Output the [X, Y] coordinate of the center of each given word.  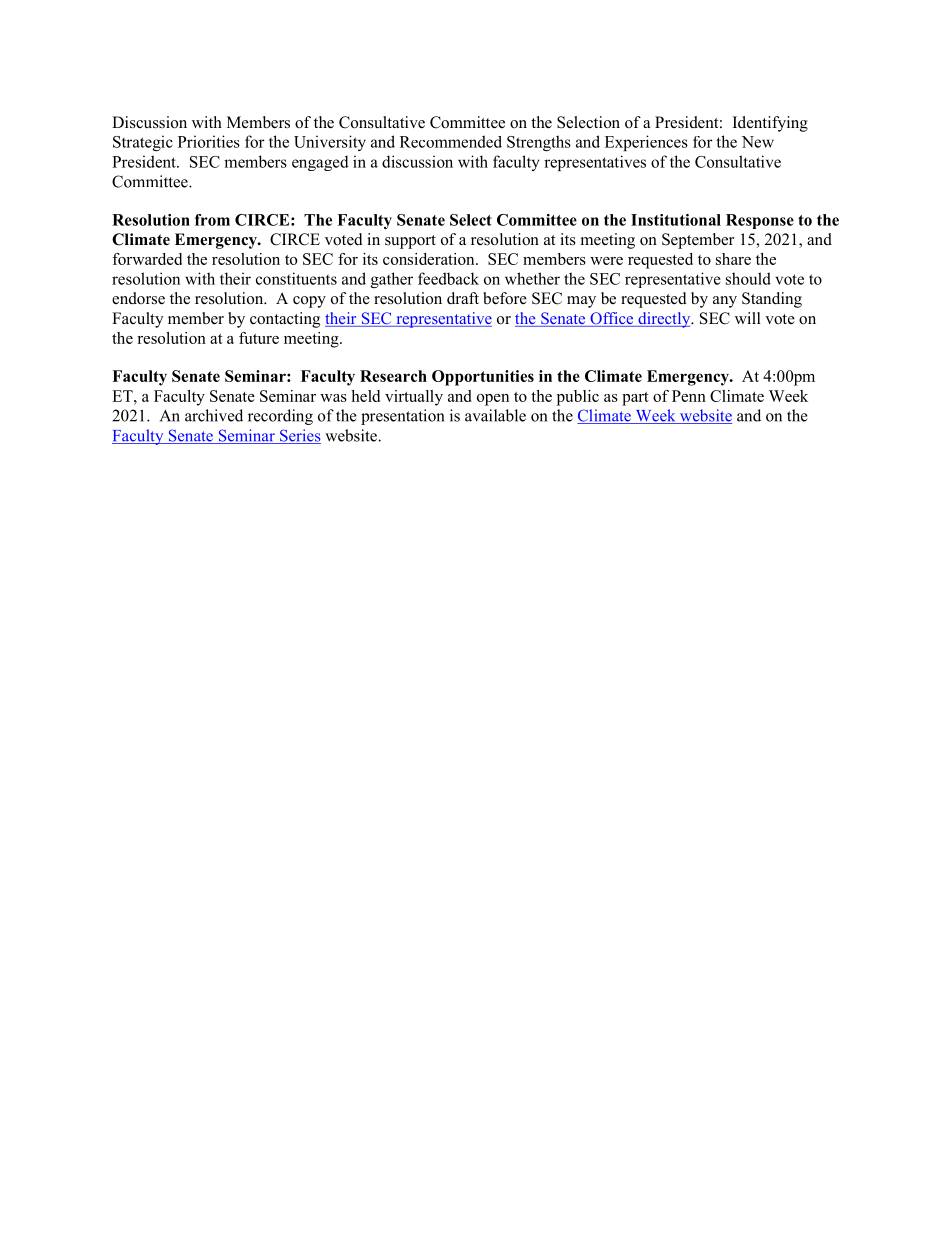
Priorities [209, 141]
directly [664, 320]
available [495, 415]
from [212, 220]
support [410, 242]
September [698, 241]
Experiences [646, 143]
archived [214, 415]
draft [463, 298]
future [259, 338]
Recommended [451, 141]
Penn [689, 396]
